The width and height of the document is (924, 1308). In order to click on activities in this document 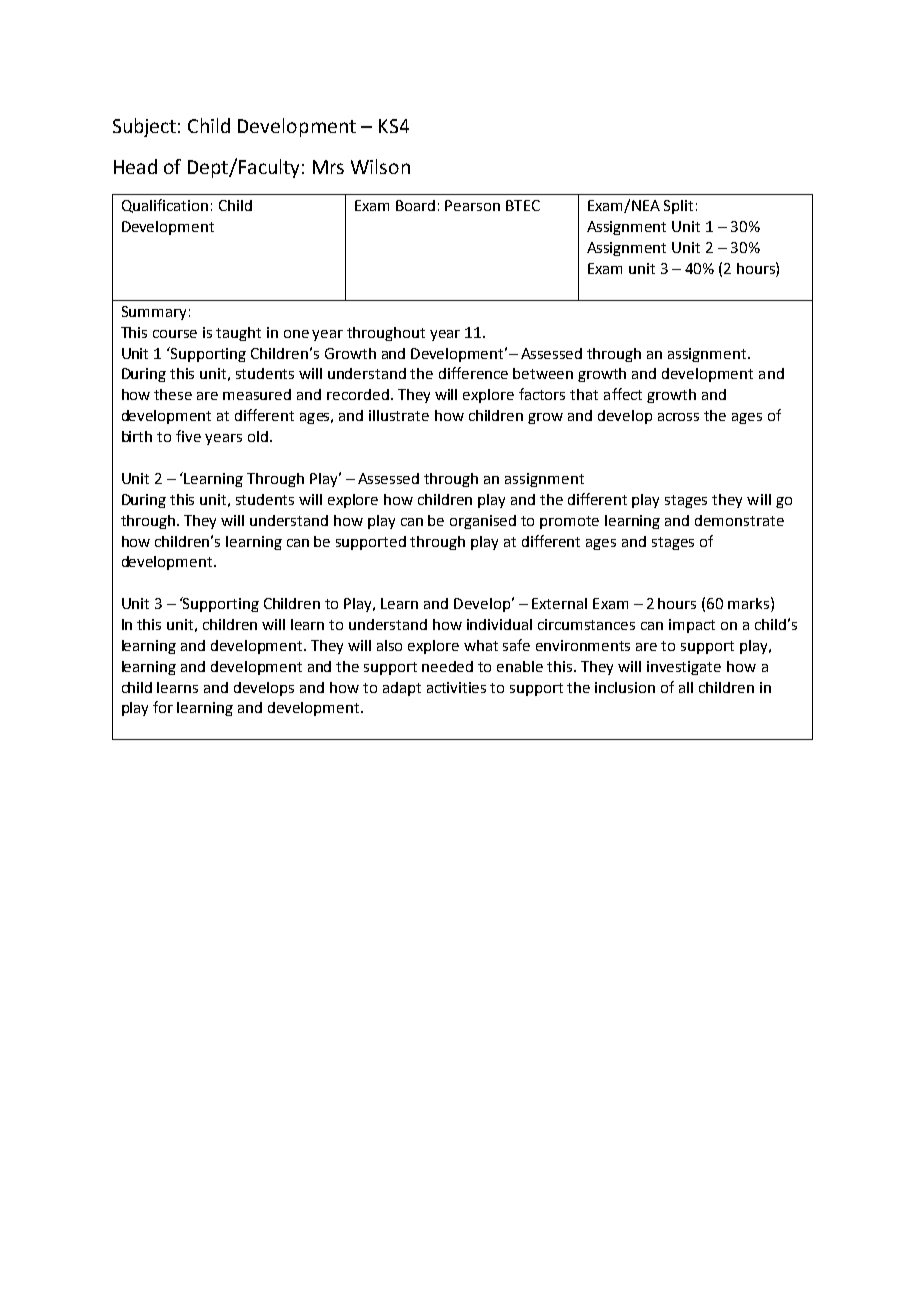, I will do `click(456, 687)`.
